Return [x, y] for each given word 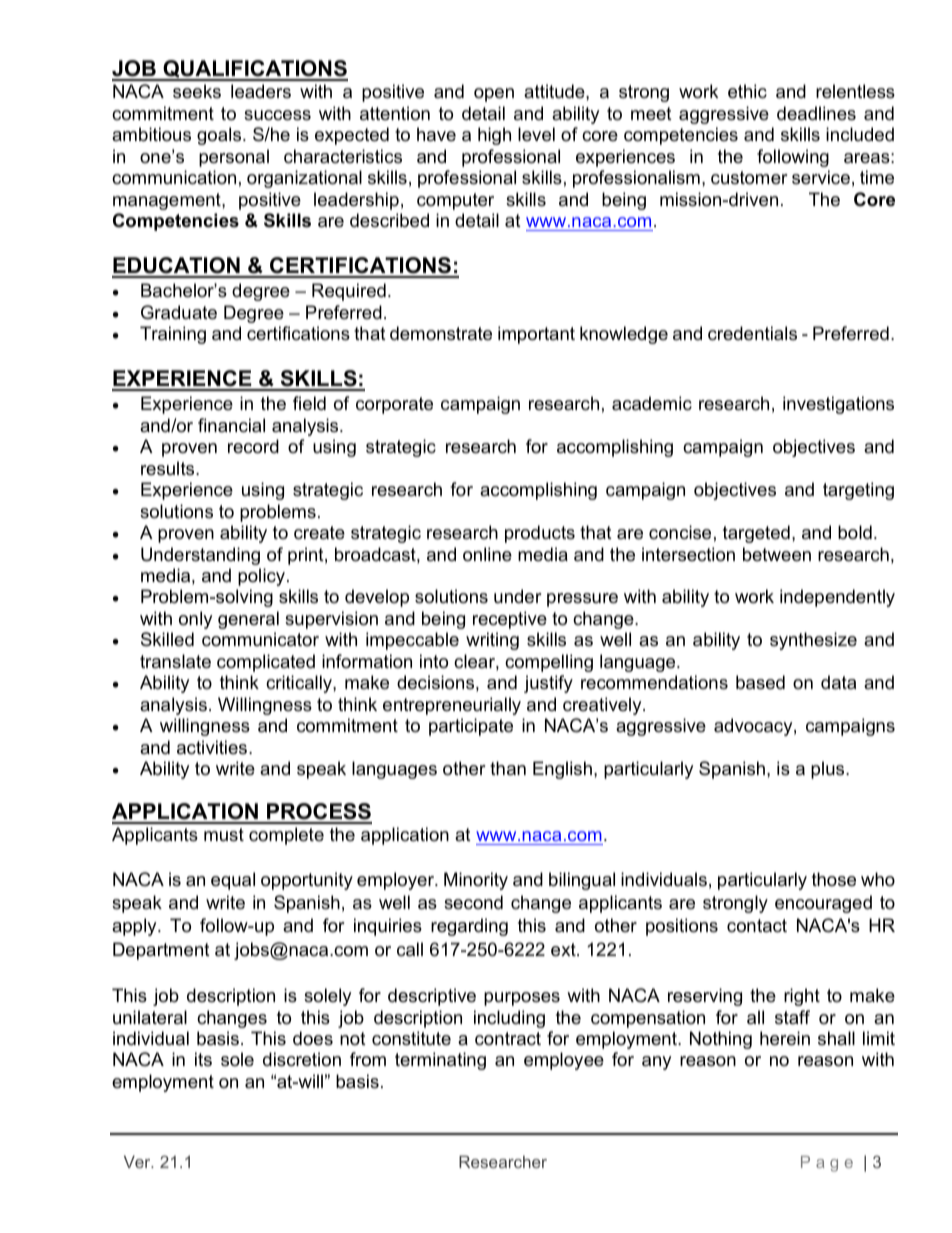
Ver [138, 1161]
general [248, 620]
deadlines [816, 113]
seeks [197, 91]
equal [233, 881]
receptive [510, 620]
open [494, 95]
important [536, 335]
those [834, 879]
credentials [752, 333]
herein [785, 1038]
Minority [476, 881]
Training [173, 335]
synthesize [813, 641]
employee [564, 1061]
